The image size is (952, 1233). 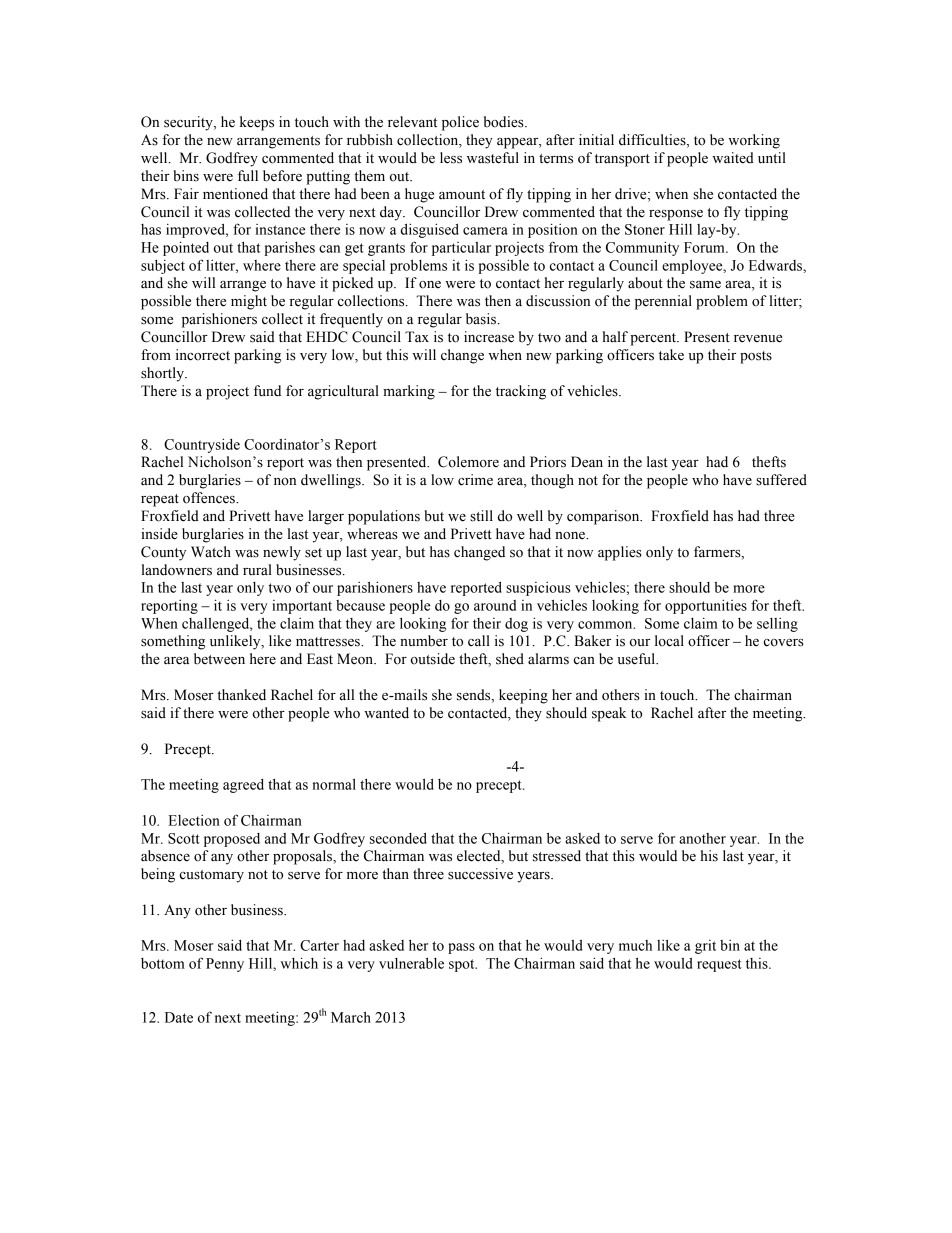 I want to click on speak, so click(x=609, y=714).
